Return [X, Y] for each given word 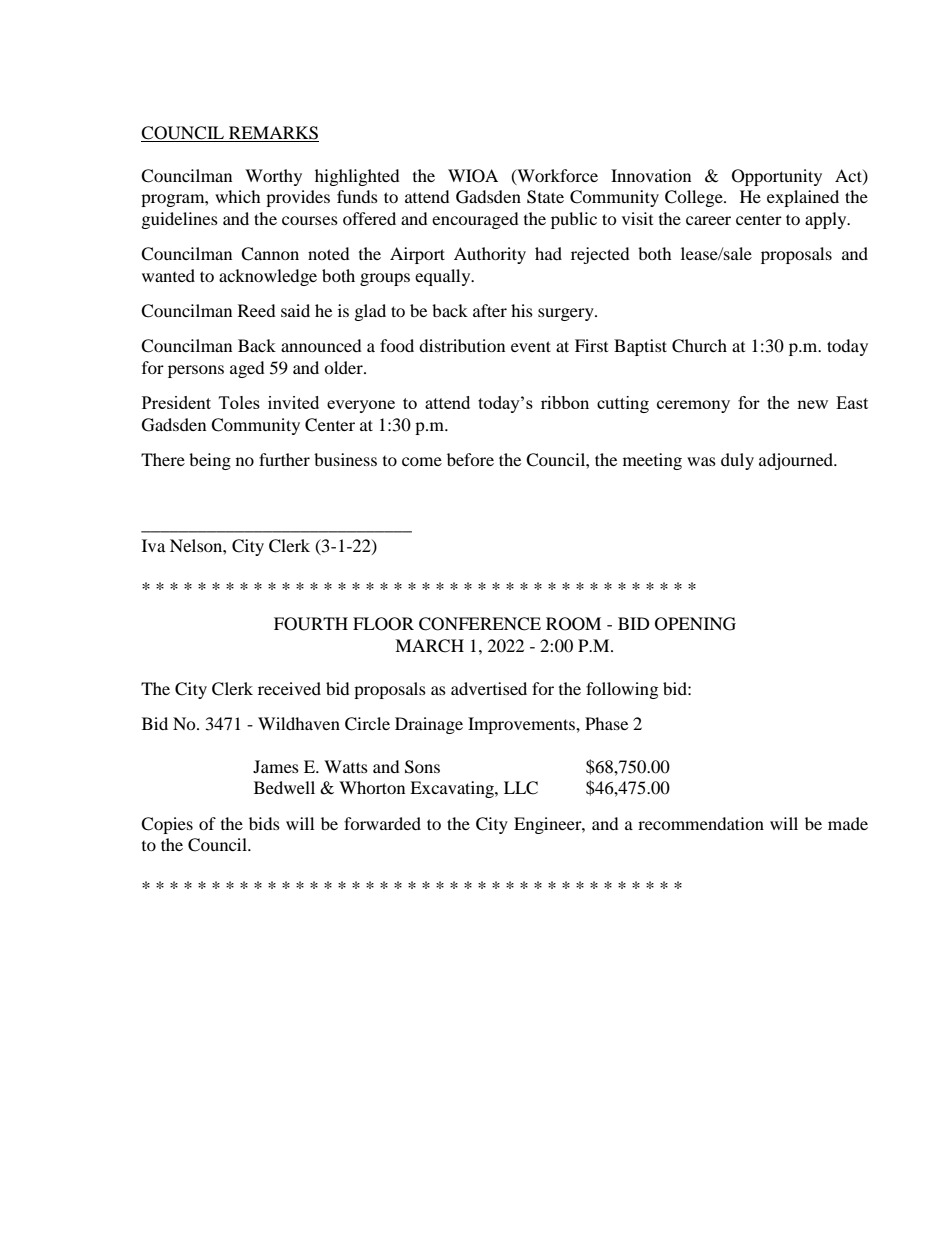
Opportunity [777, 177]
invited [293, 402]
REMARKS [273, 134]
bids [264, 823]
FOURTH [311, 624]
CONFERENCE [480, 624]
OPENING [695, 624]
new [812, 404]
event [531, 346]
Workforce [556, 176]
